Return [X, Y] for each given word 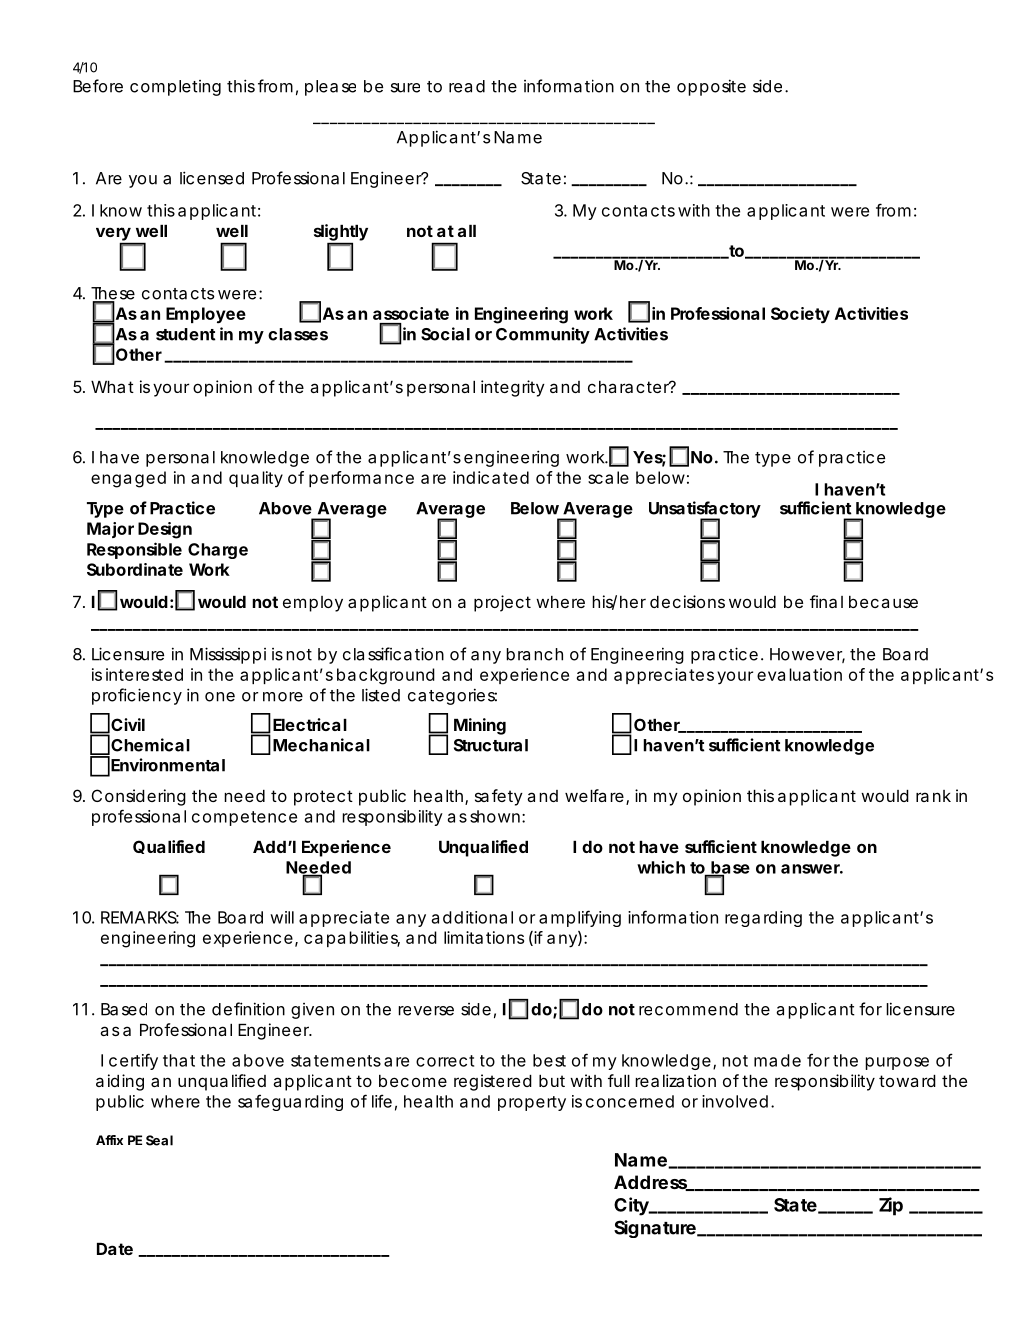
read [467, 86]
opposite [711, 87]
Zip [891, 1206]
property [532, 1103]
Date [115, 1249]
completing [175, 88]
